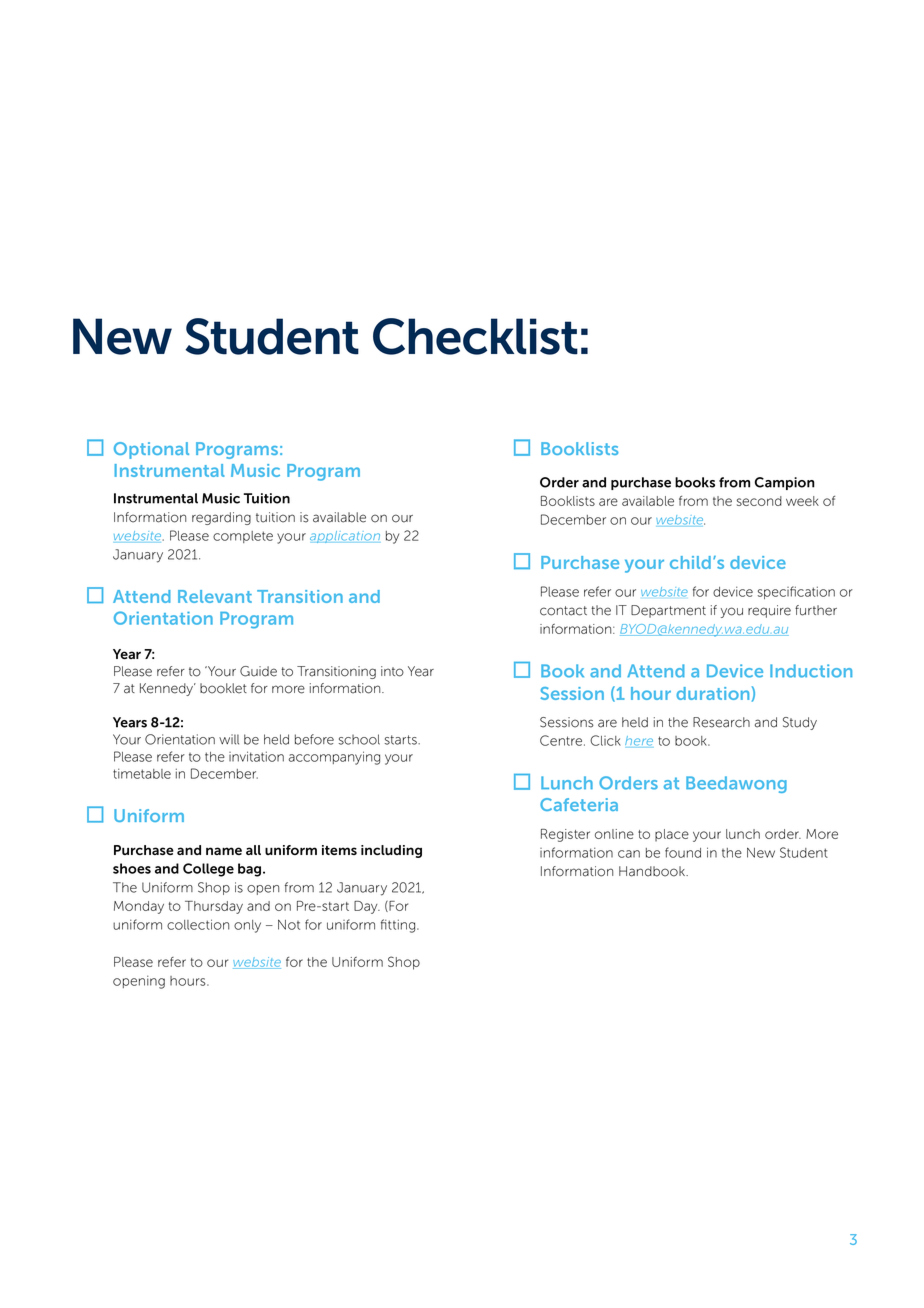 This screenshot has width=924, height=1308. What do you see at coordinates (256, 756) in the screenshot?
I see `invitation` at bounding box center [256, 756].
